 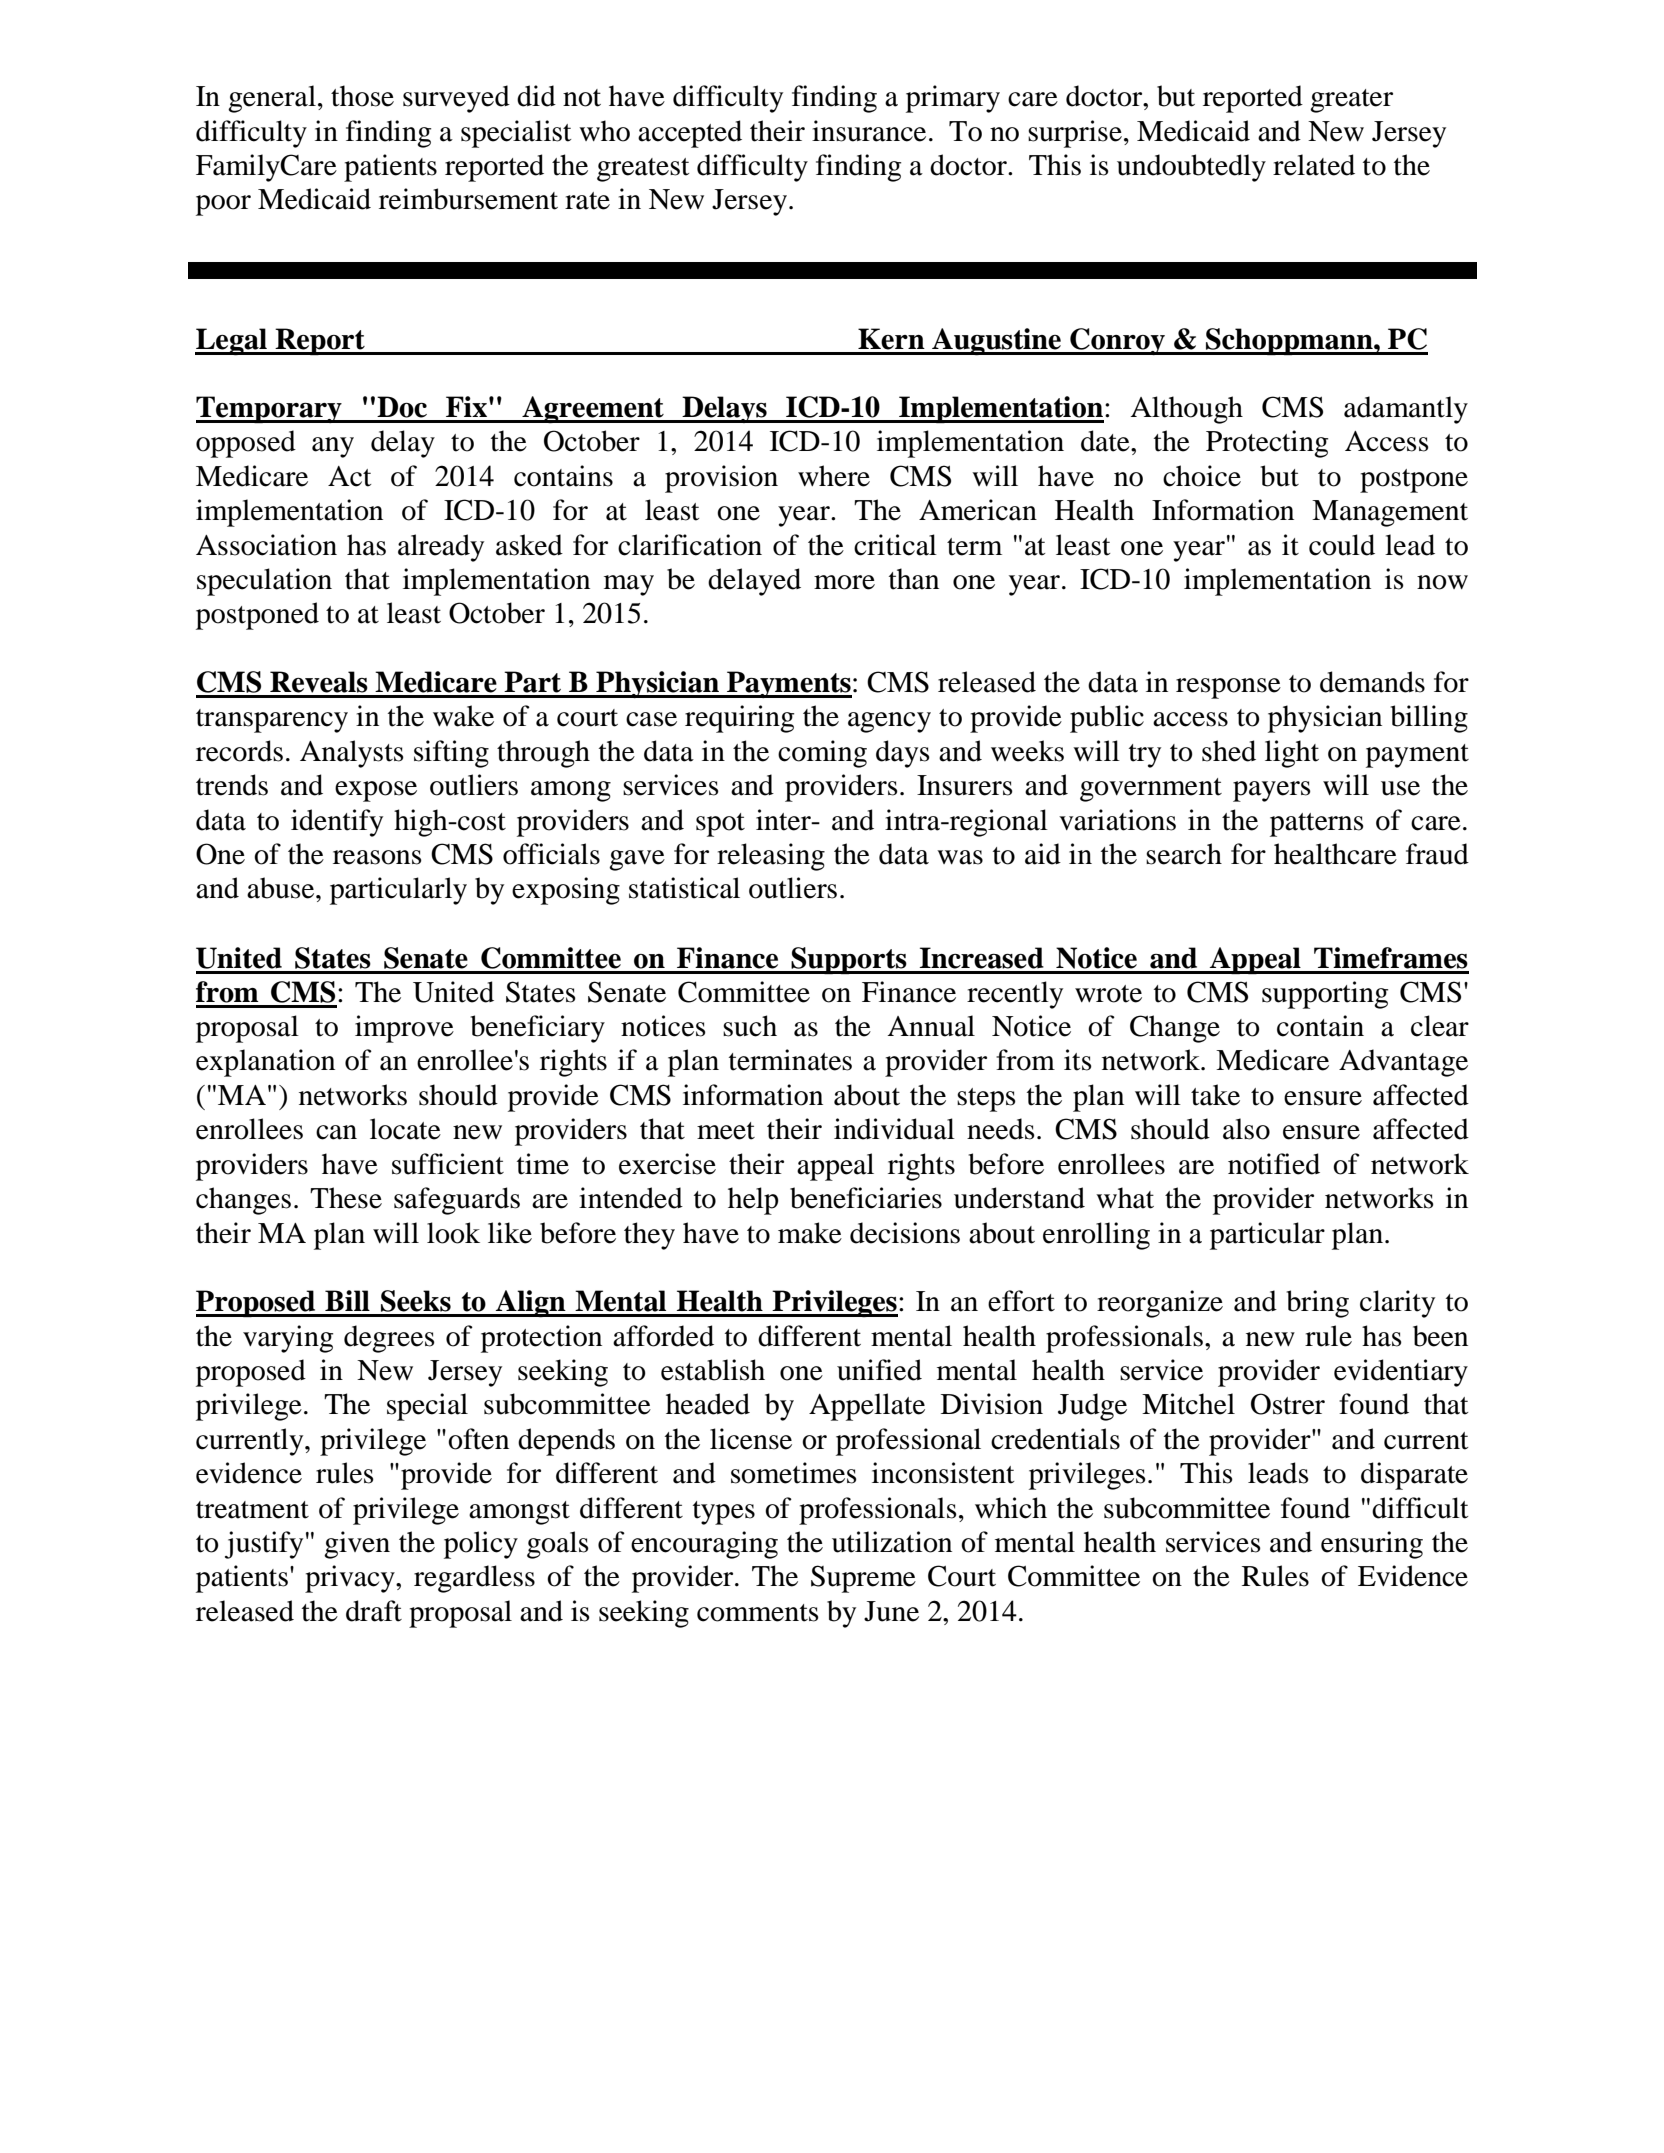 I want to click on Supreme, so click(x=863, y=1579).
